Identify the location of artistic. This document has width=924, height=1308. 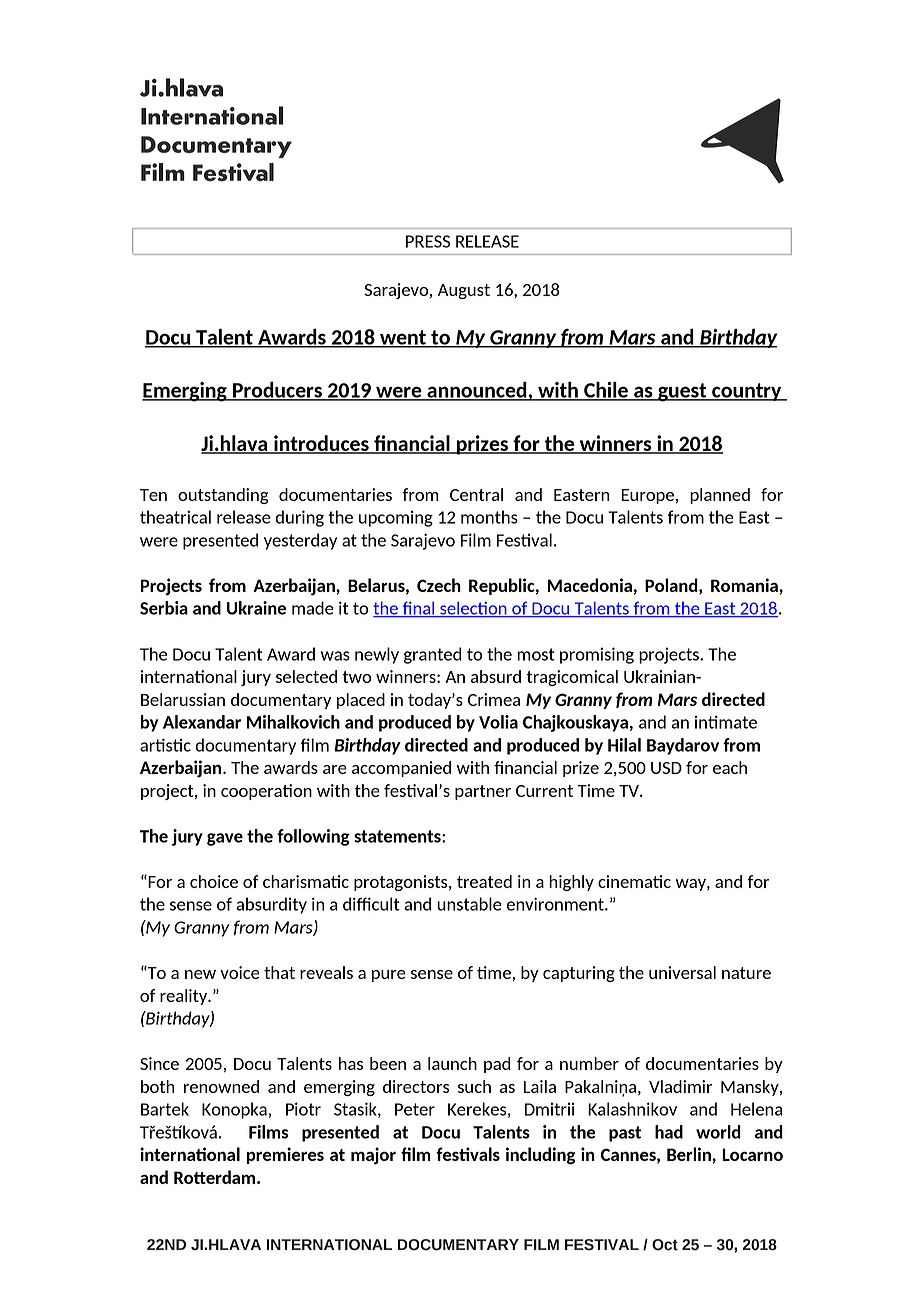
(165, 745).
